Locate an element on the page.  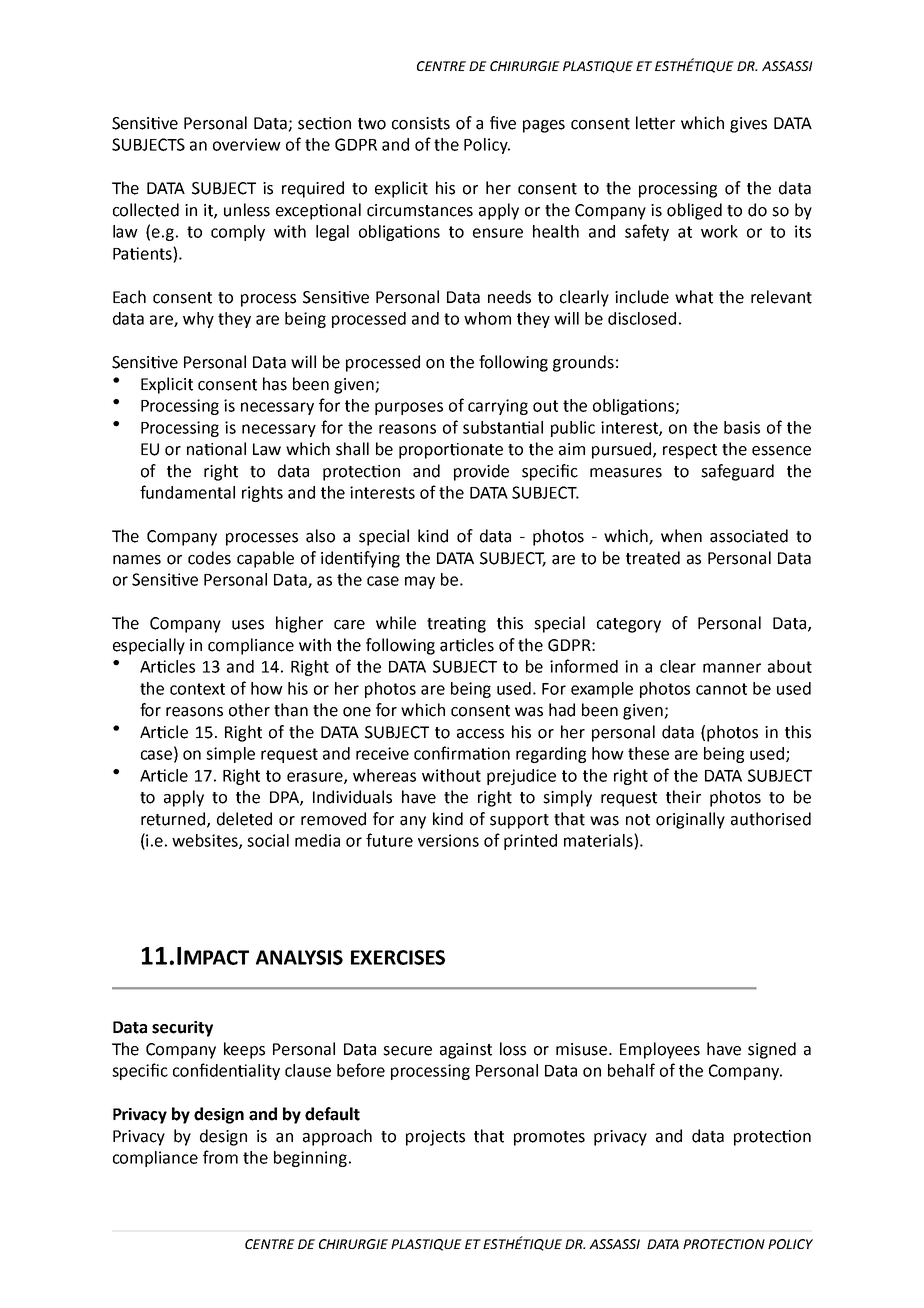
context is located at coordinates (197, 689).
